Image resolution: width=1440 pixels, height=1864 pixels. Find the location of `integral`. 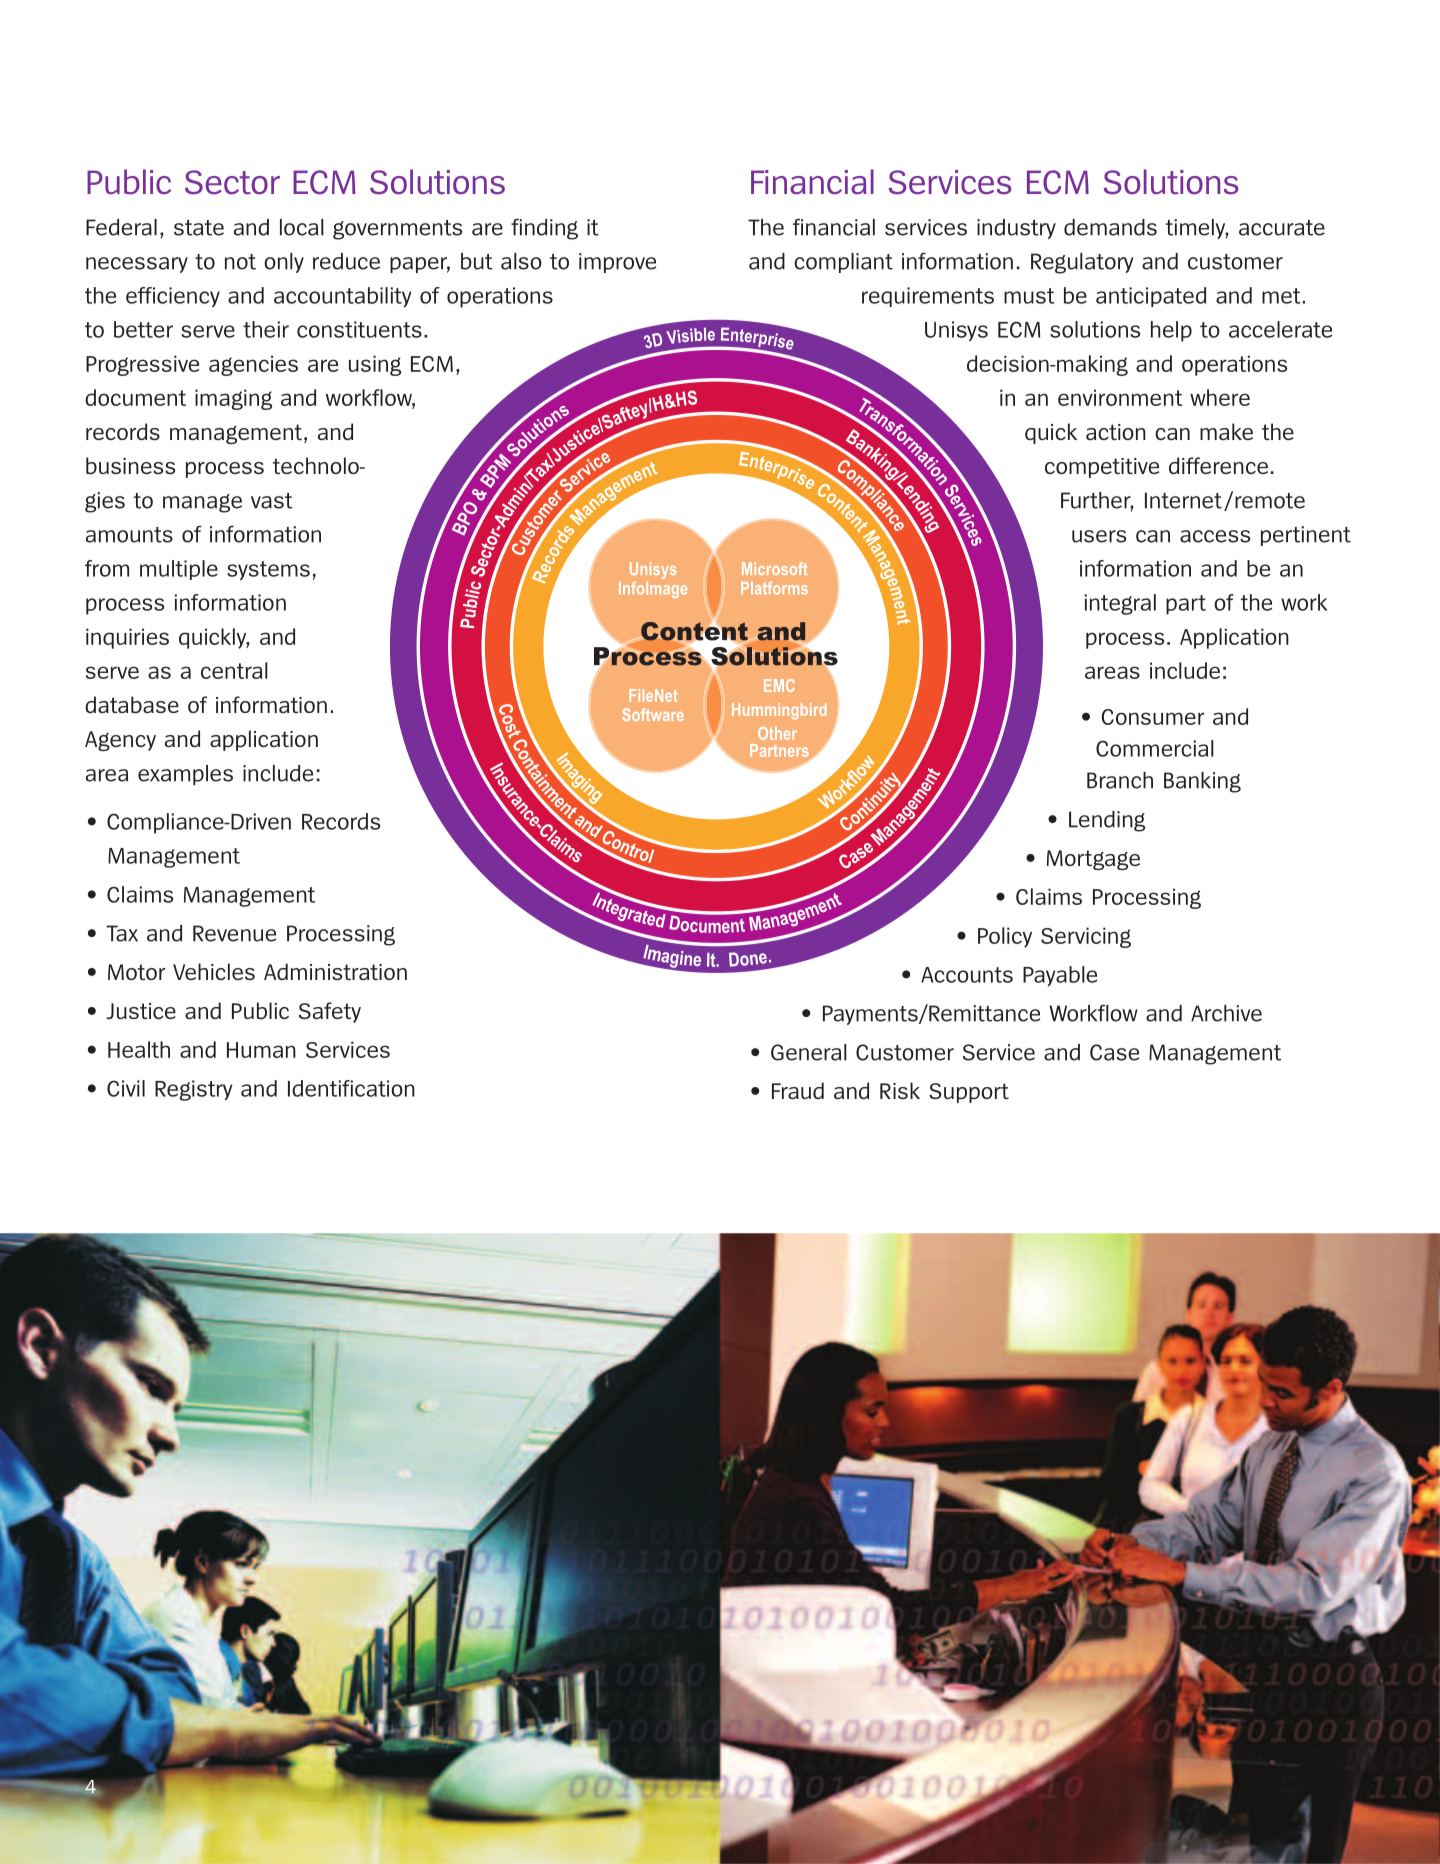

integral is located at coordinates (1120, 604).
